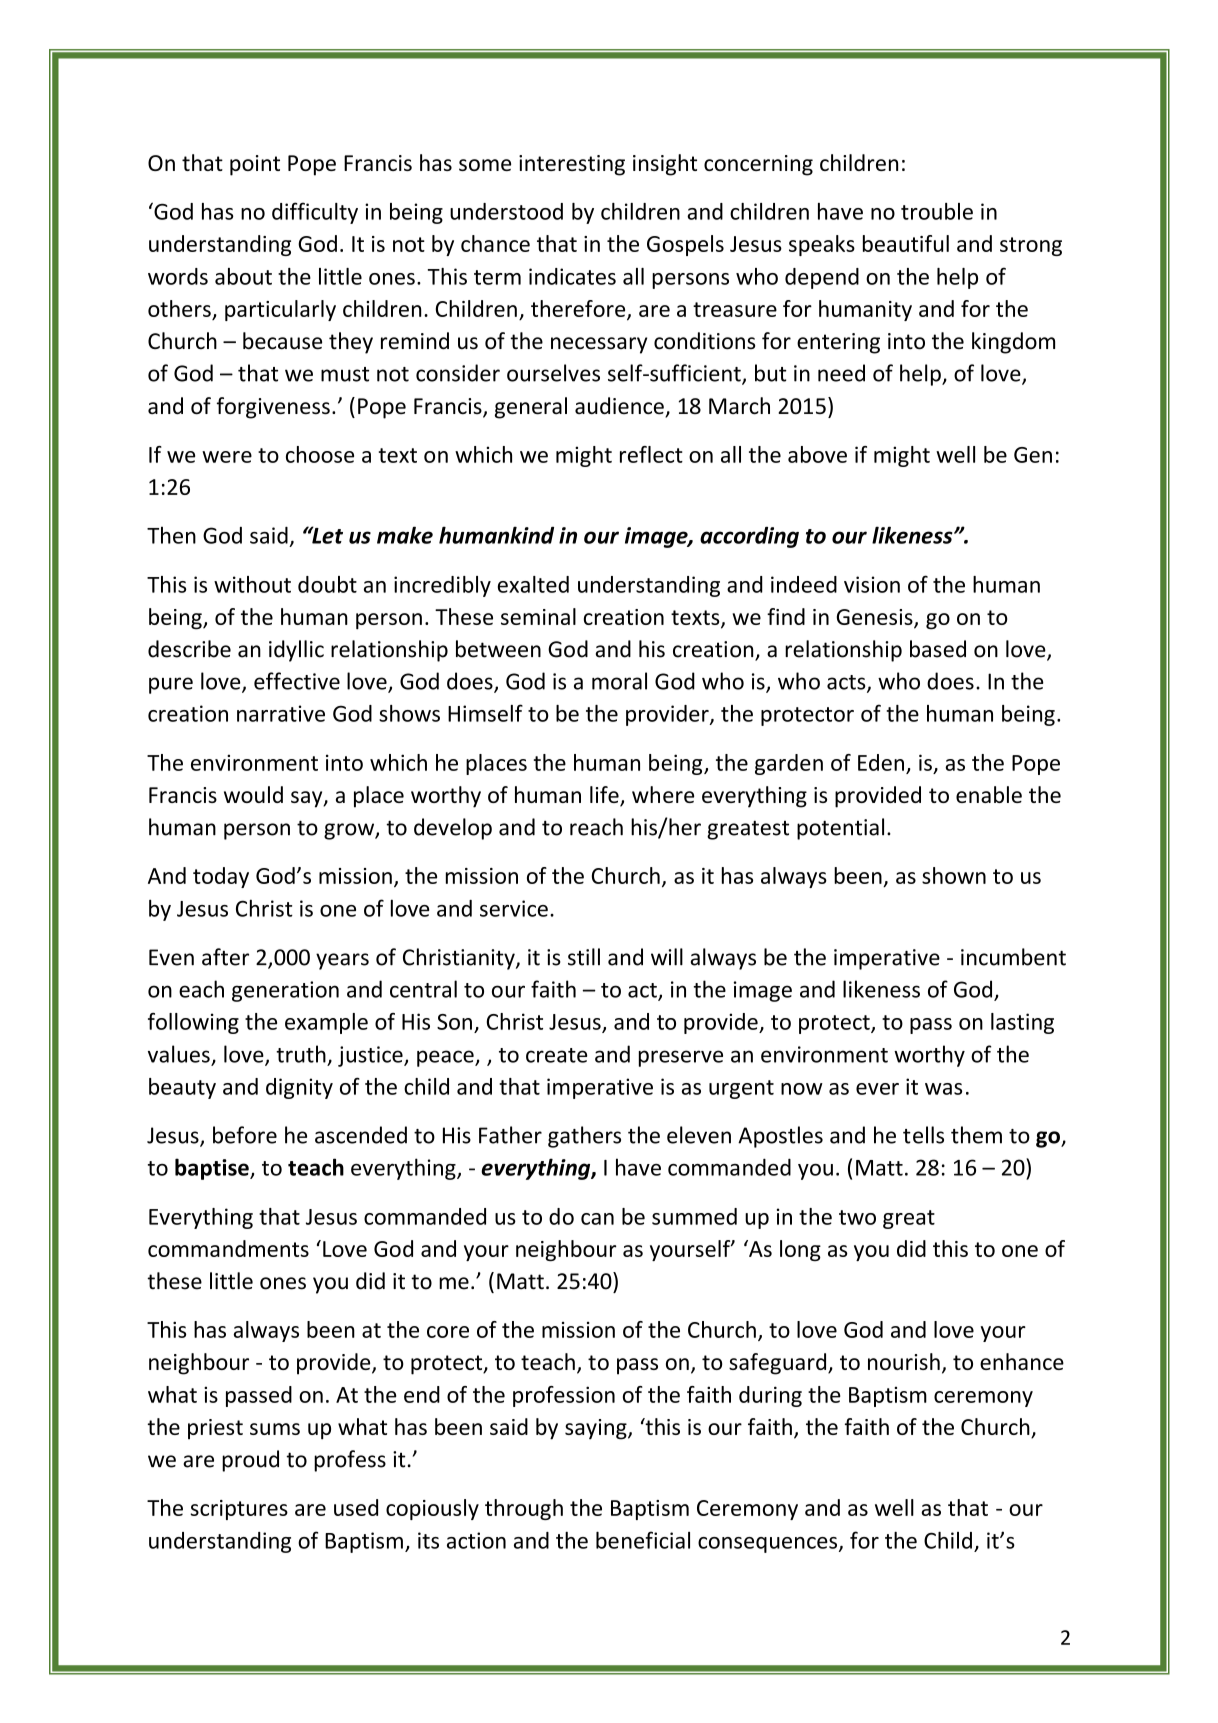 The height and width of the screenshot is (1723, 1218). What do you see at coordinates (937, 211) in the screenshot?
I see `trouble` at bounding box center [937, 211].
